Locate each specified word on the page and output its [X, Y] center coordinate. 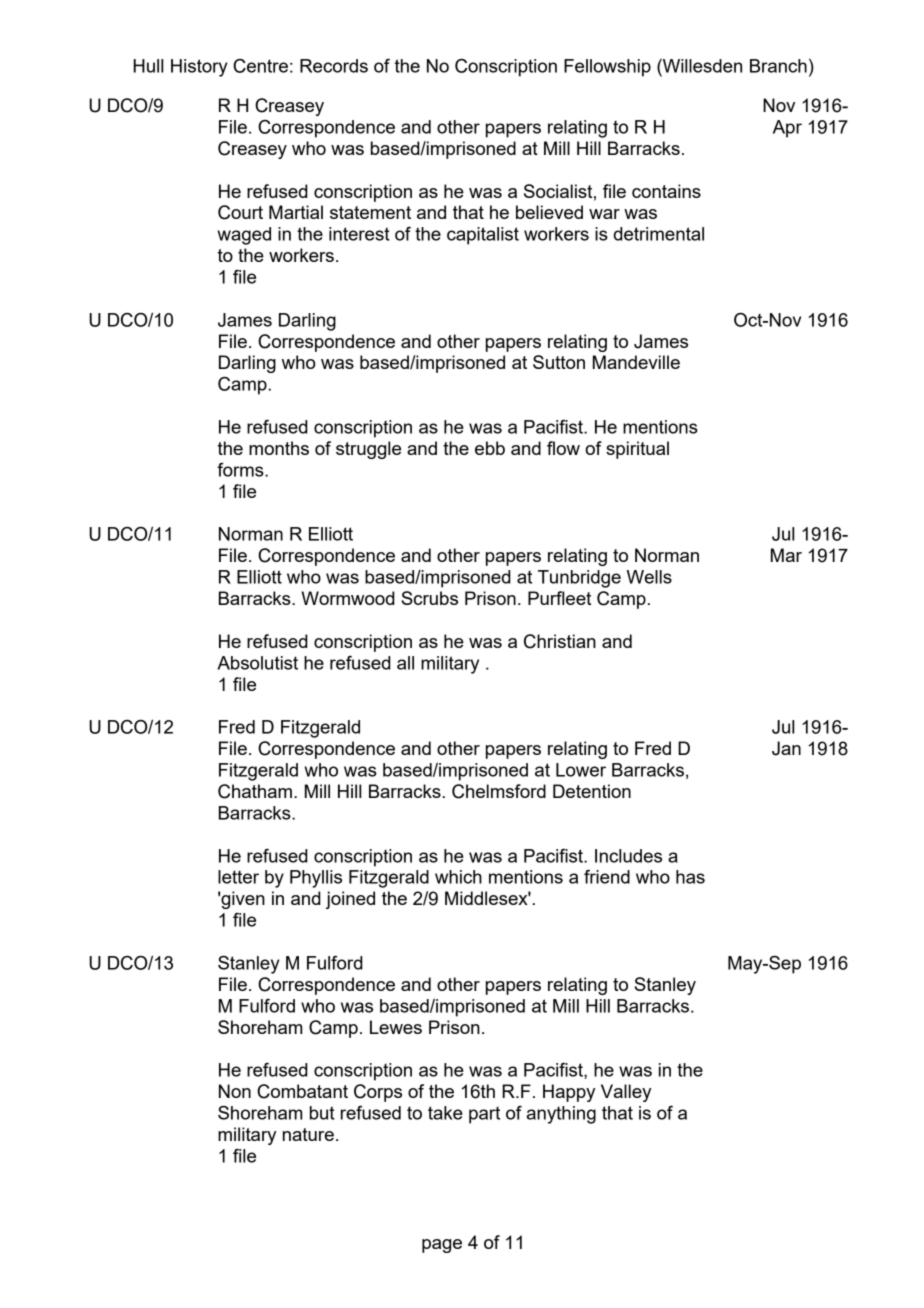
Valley [626, 1093]
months [279, 448]
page [442, 1246]
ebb [490, 448]
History [199, 68]
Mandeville [636, 362]
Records [334, 66]
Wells [649, 577]
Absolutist [257, 663]
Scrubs [429, 598]
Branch [778, 66]
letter [238, 877]
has [690, 877]
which [458, 877]
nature [308, 1134]
